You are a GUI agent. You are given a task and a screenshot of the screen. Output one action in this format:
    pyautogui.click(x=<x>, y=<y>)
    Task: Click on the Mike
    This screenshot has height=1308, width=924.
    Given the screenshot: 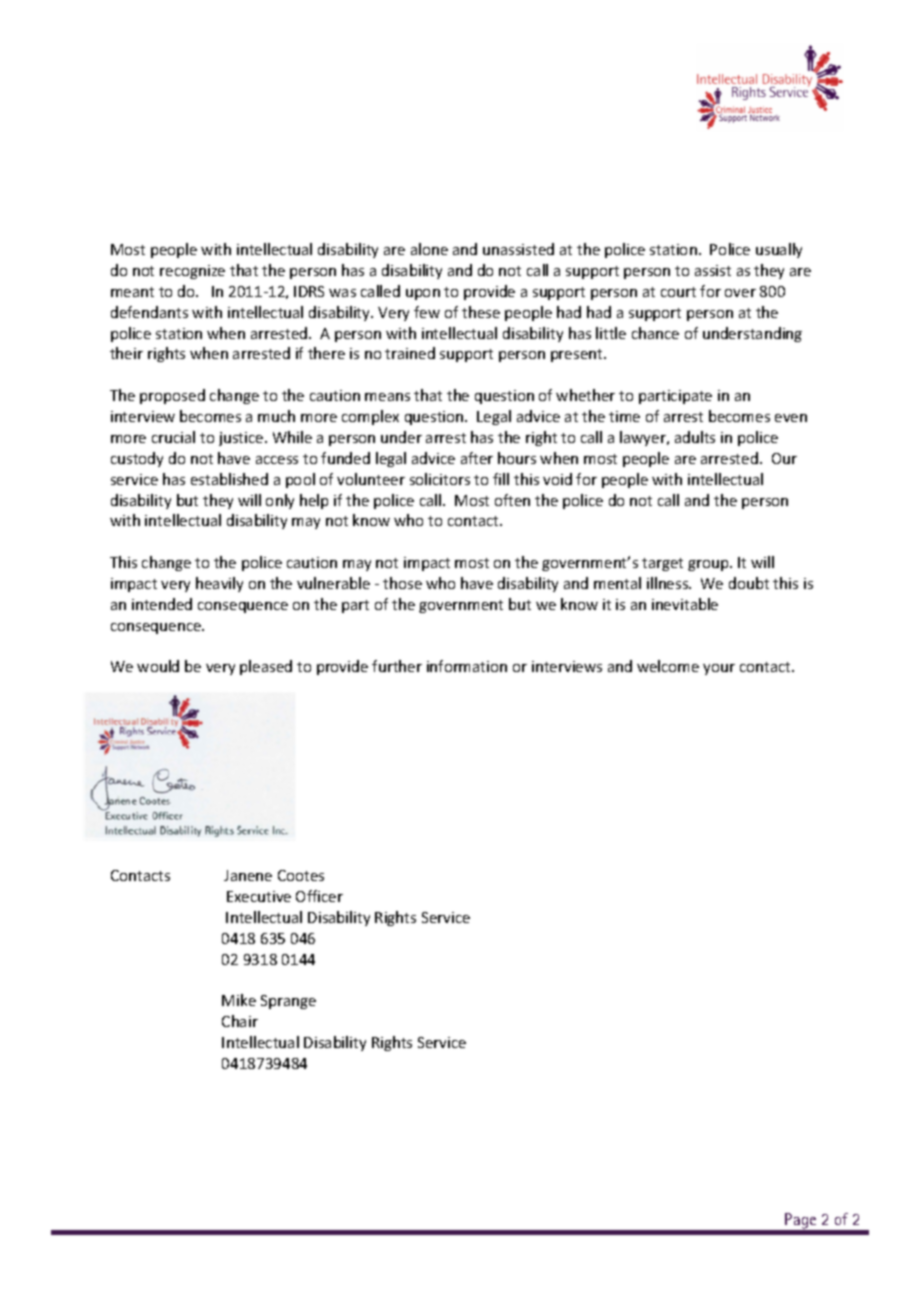 What is the action you would take?
    pyautogui.click(x=239, y=1000)
